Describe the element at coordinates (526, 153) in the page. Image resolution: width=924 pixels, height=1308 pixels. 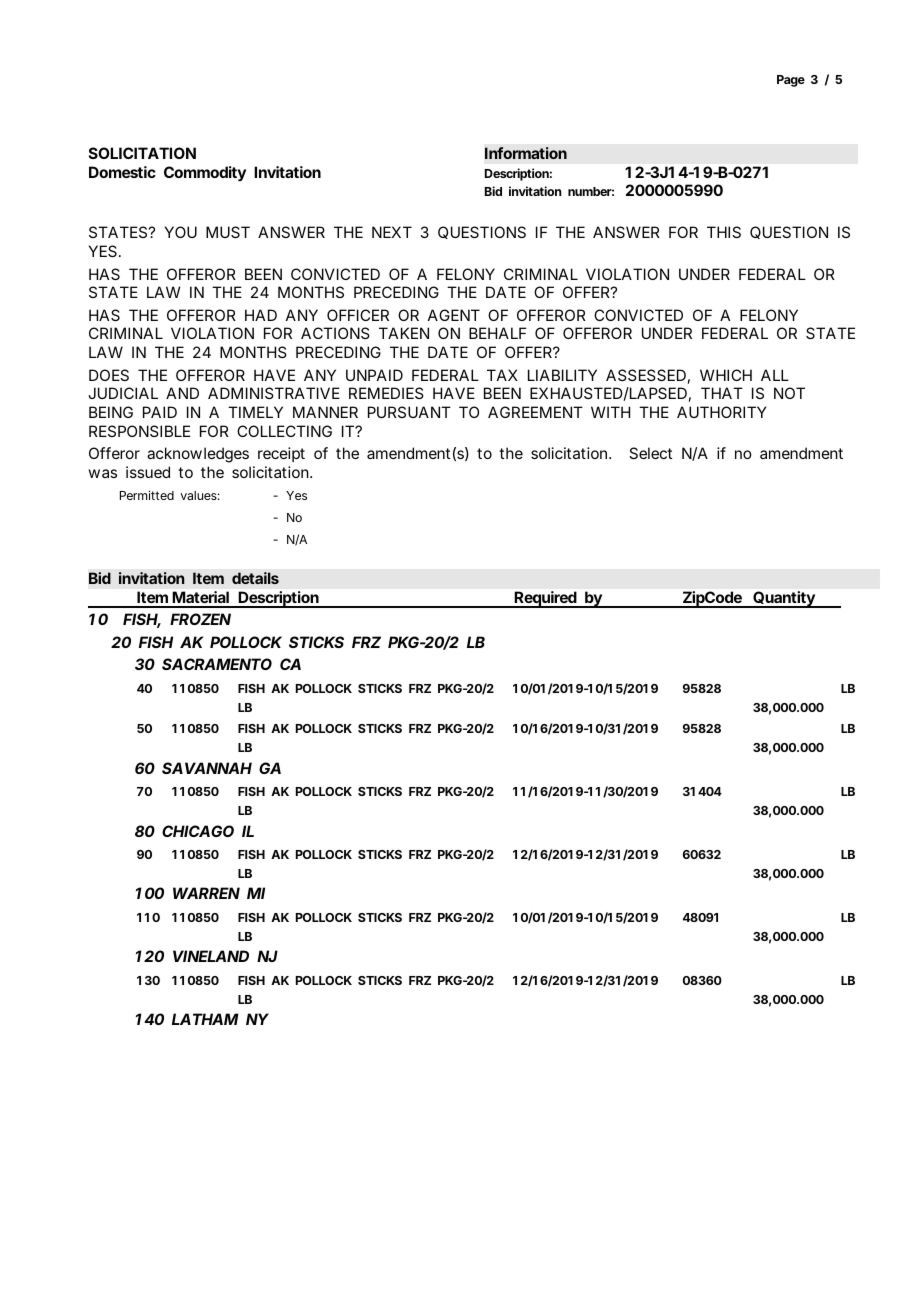
I see `Information` at that location.
